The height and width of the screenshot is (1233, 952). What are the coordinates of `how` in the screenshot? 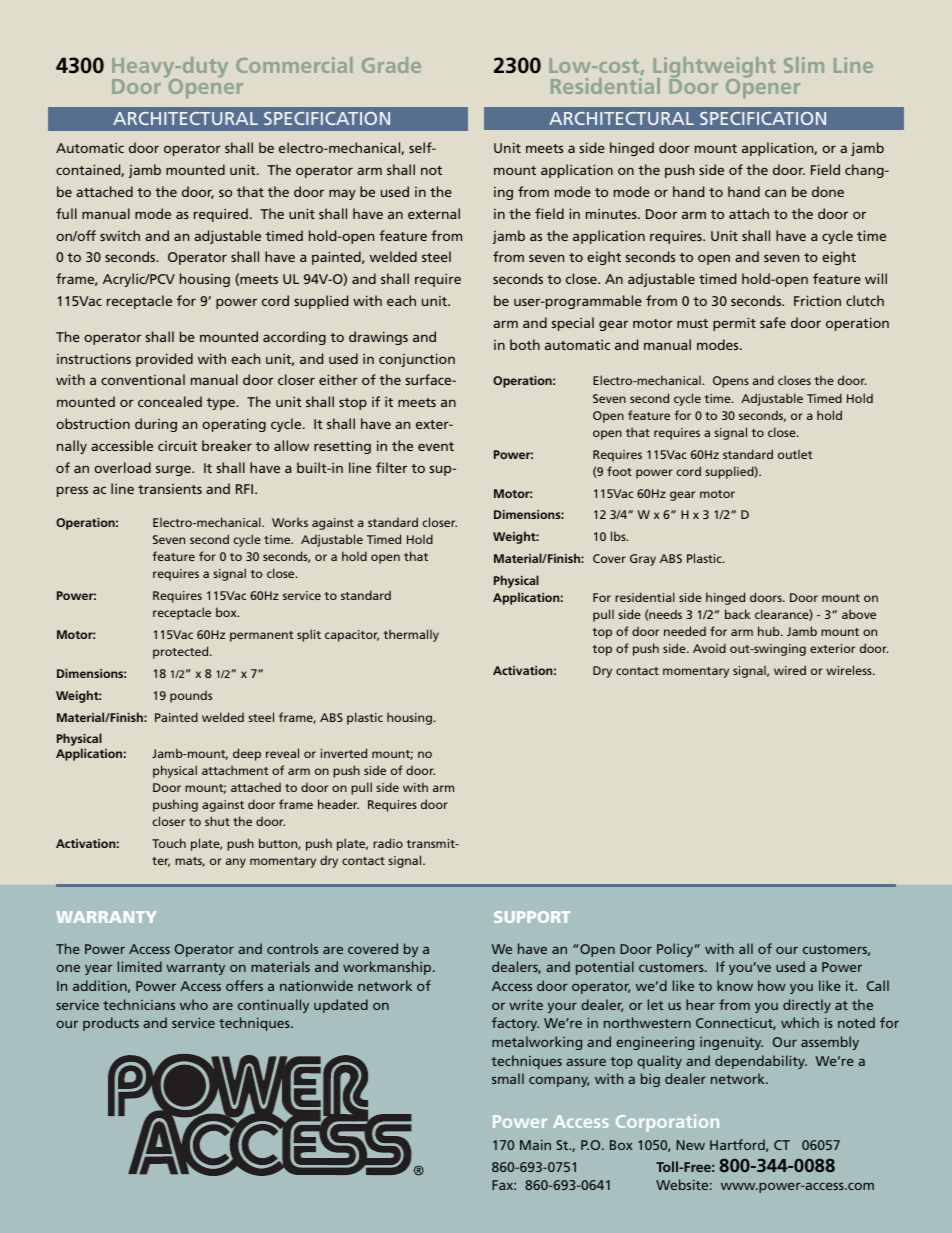 It's located at (772, 985).
